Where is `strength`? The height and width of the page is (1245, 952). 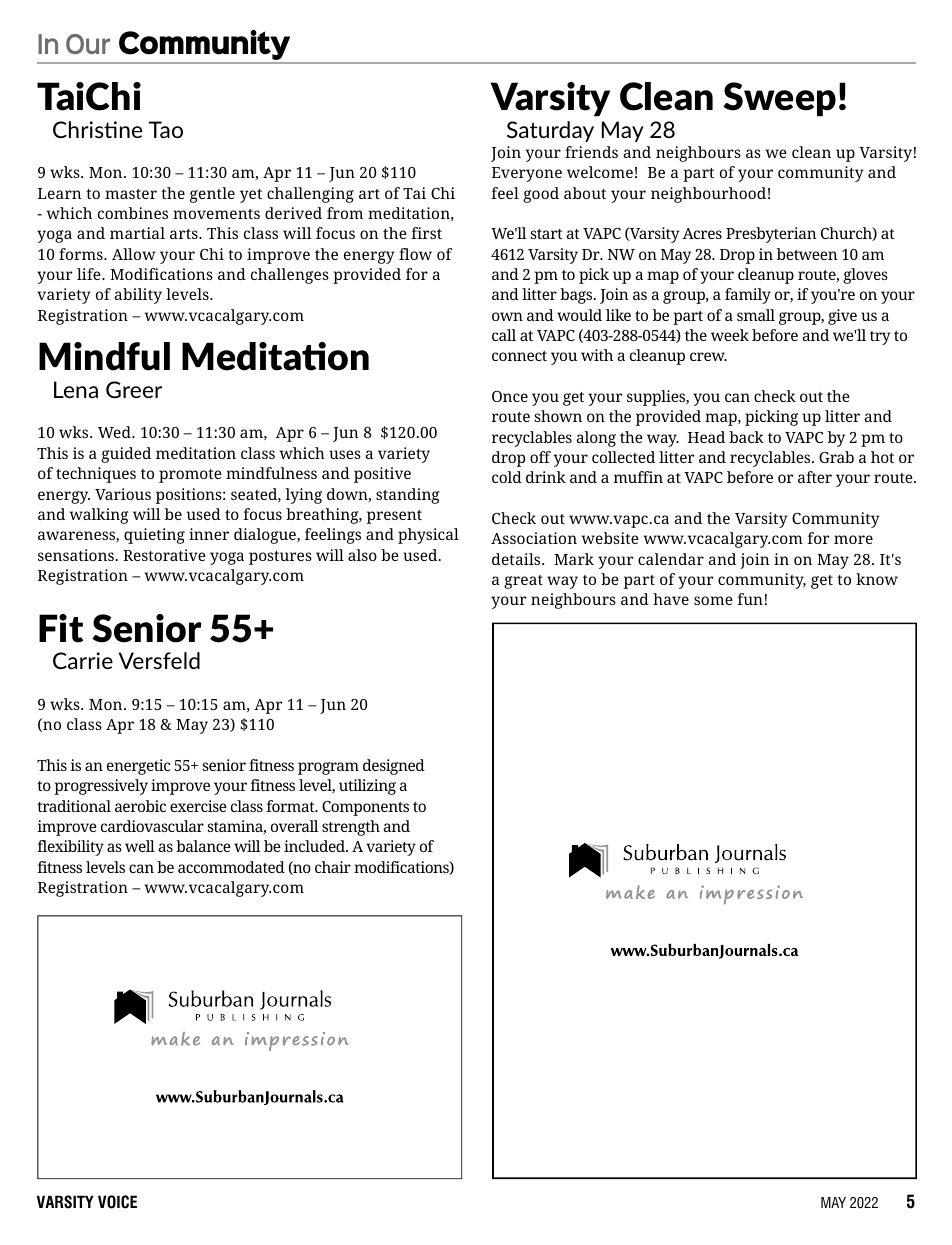 strength is located at coordinates (351, 828).
